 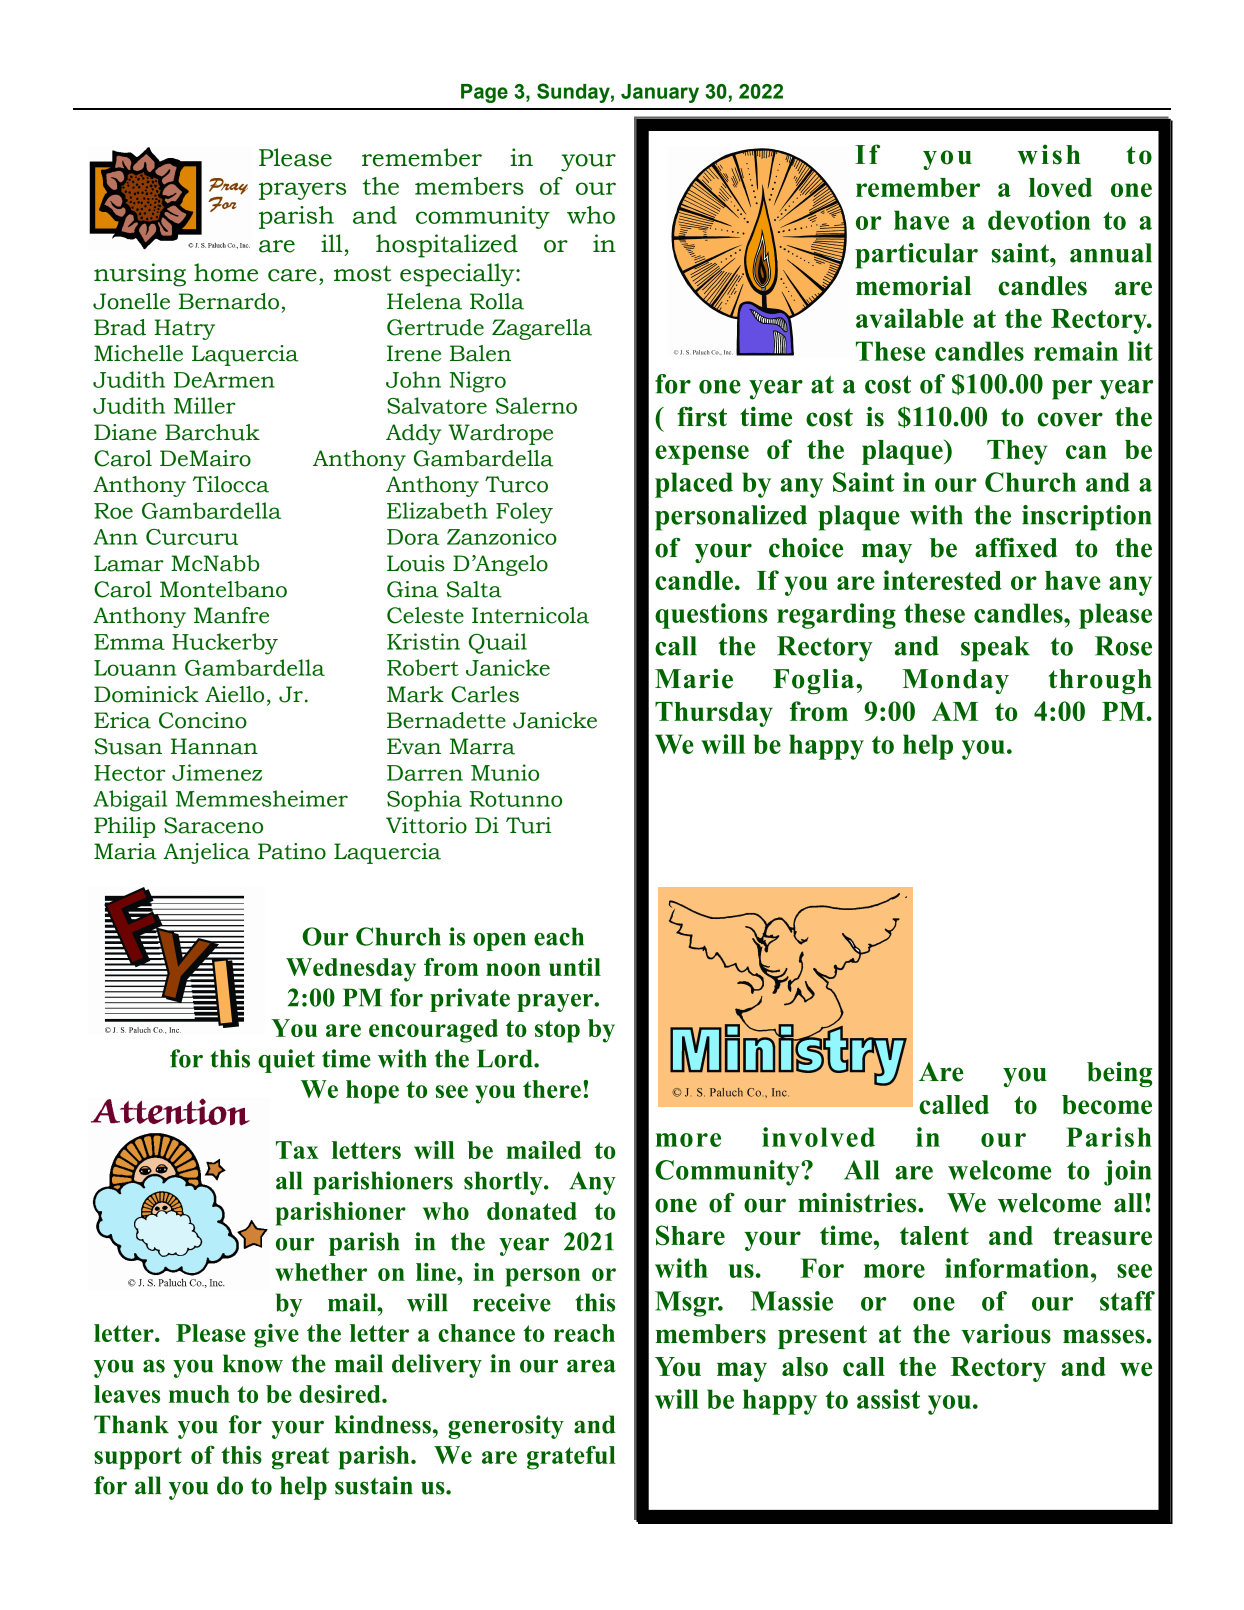 What do you see at coordinates (300, 1458) in the document?
I see `great` at bounding box center [300, 1458].
